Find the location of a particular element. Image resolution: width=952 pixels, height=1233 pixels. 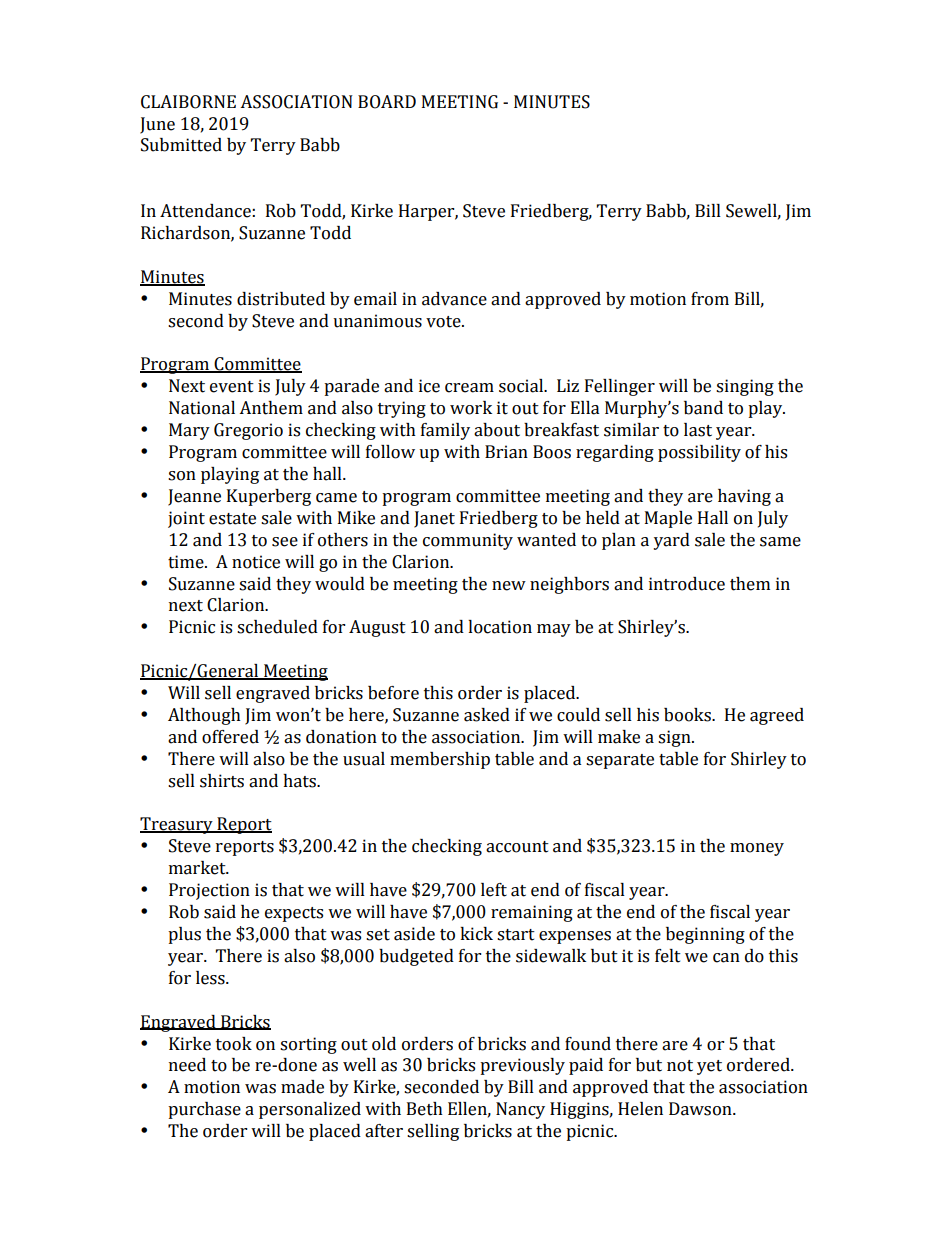

purchase is located at coordinates (204, 1110).
